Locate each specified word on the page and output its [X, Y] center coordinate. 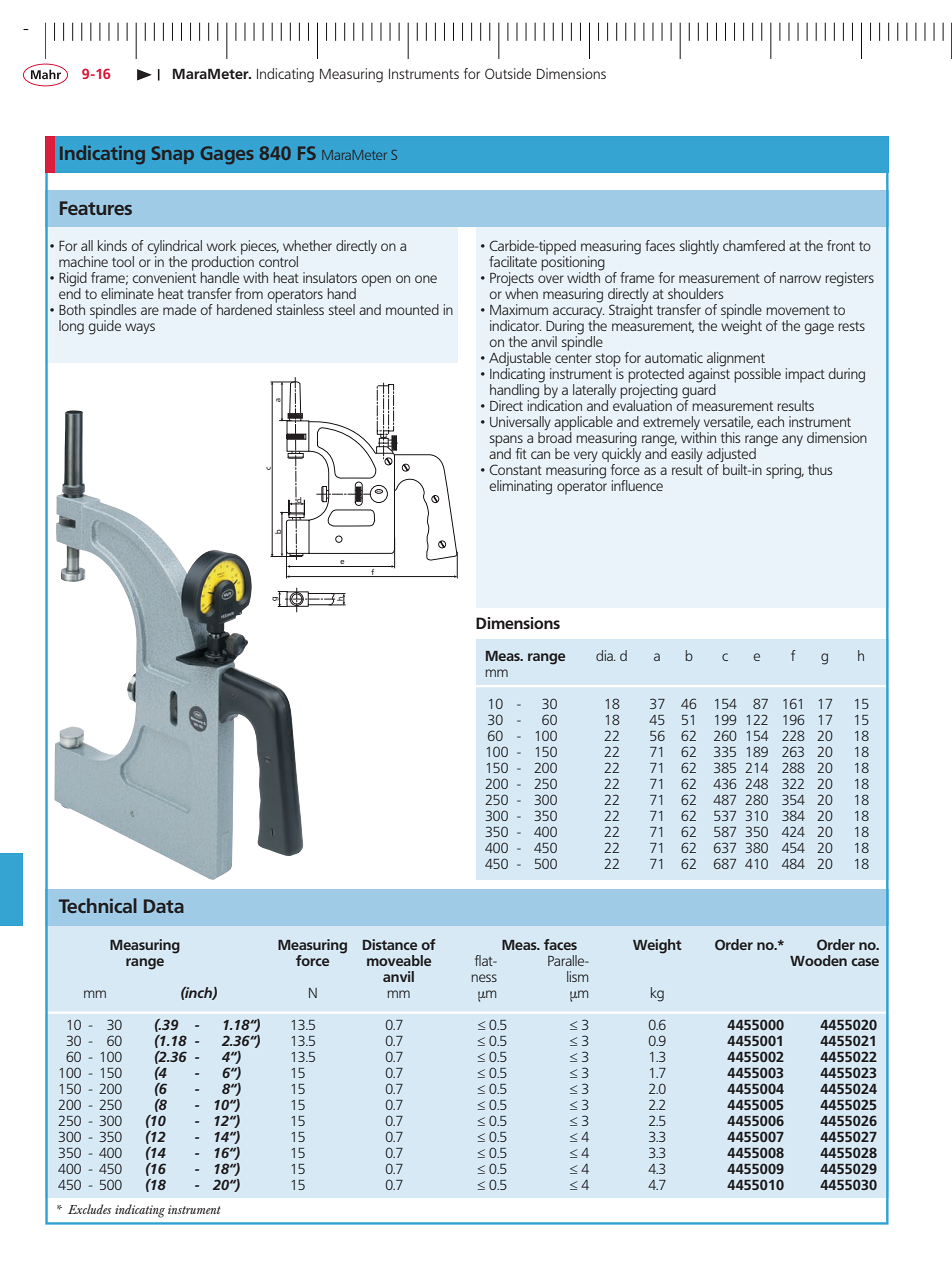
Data [164, 906]
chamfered [754, 245]
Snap [173, 155]
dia [605, 655]
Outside [508, 73]
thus [820, 469]
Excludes [89, 1209]
